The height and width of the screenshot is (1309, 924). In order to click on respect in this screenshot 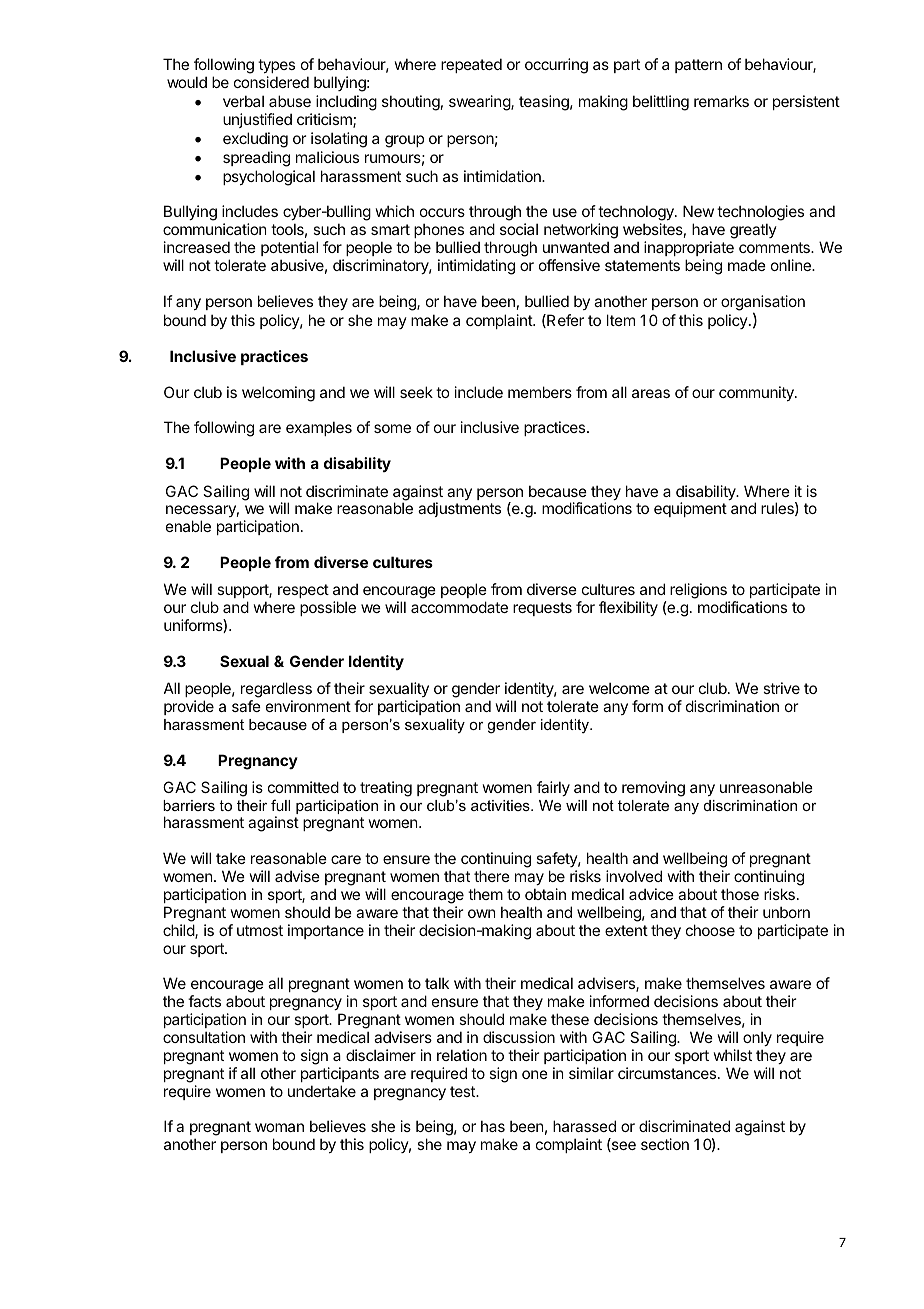, I will do `click(303, 591)`.
